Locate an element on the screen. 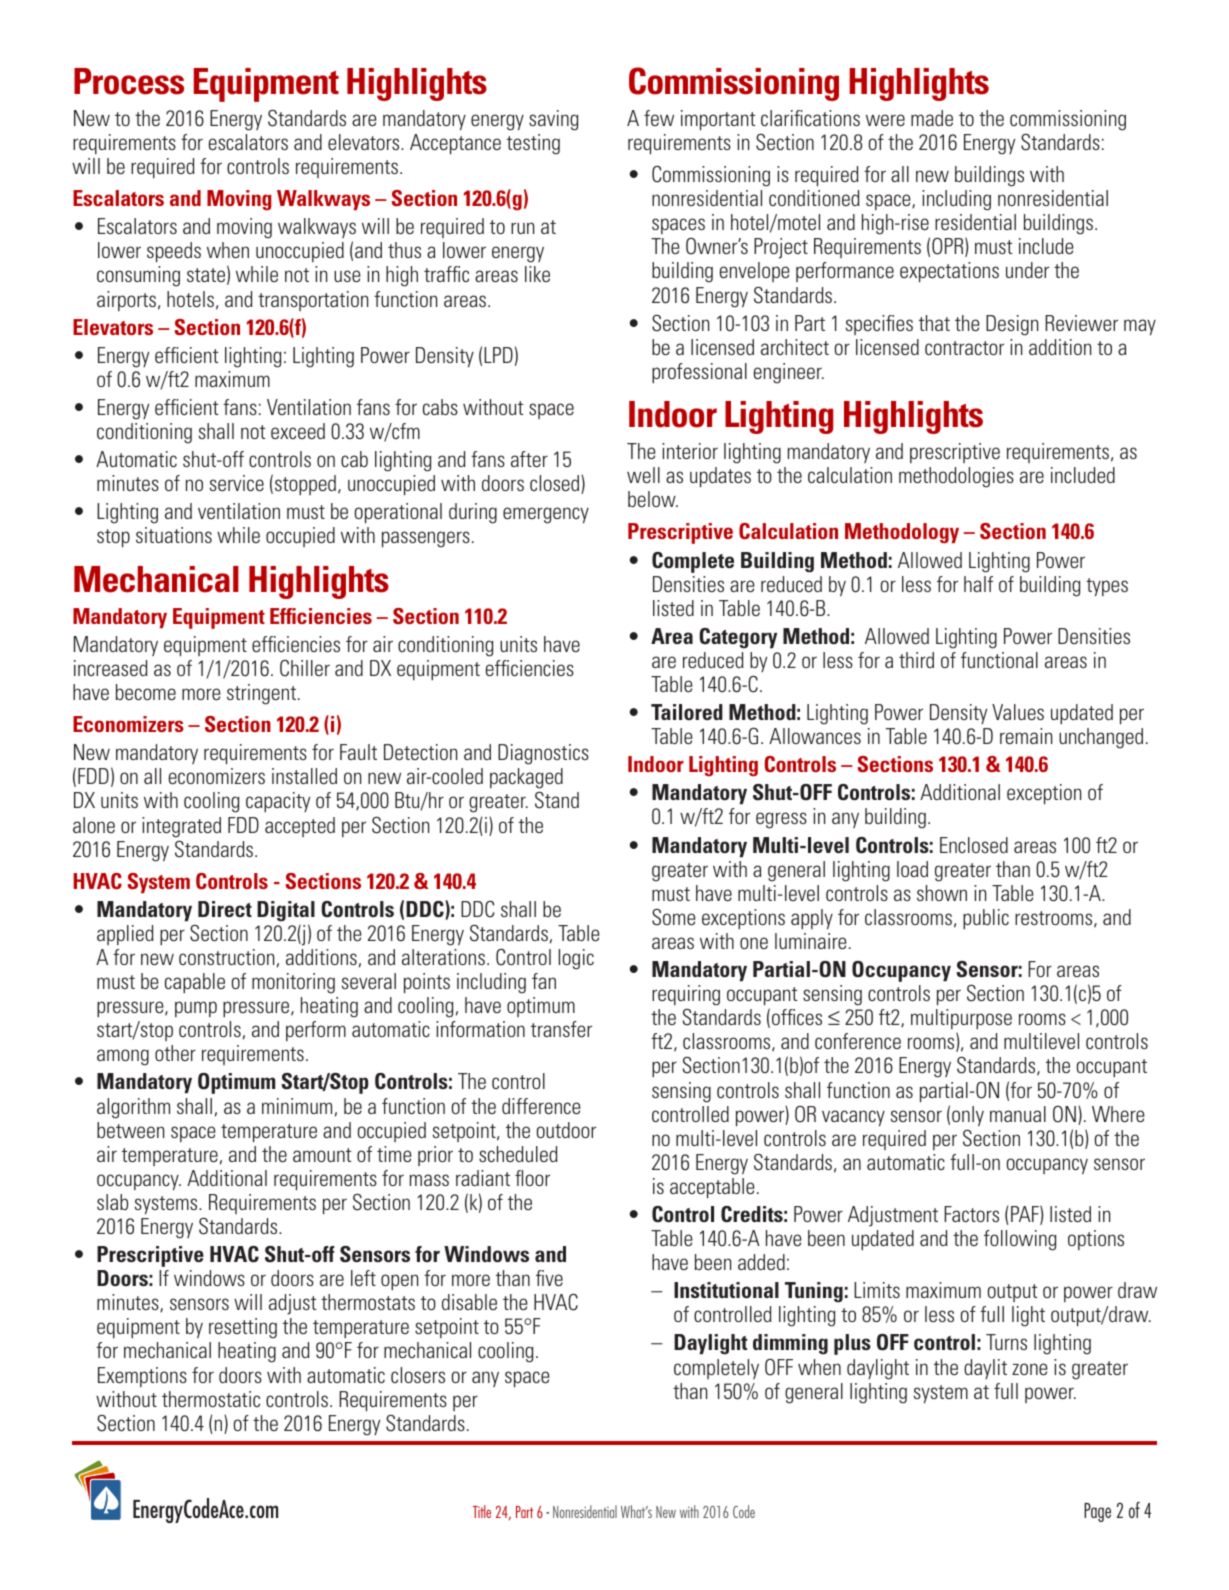  slab is located at coordinates (112, 1202).
